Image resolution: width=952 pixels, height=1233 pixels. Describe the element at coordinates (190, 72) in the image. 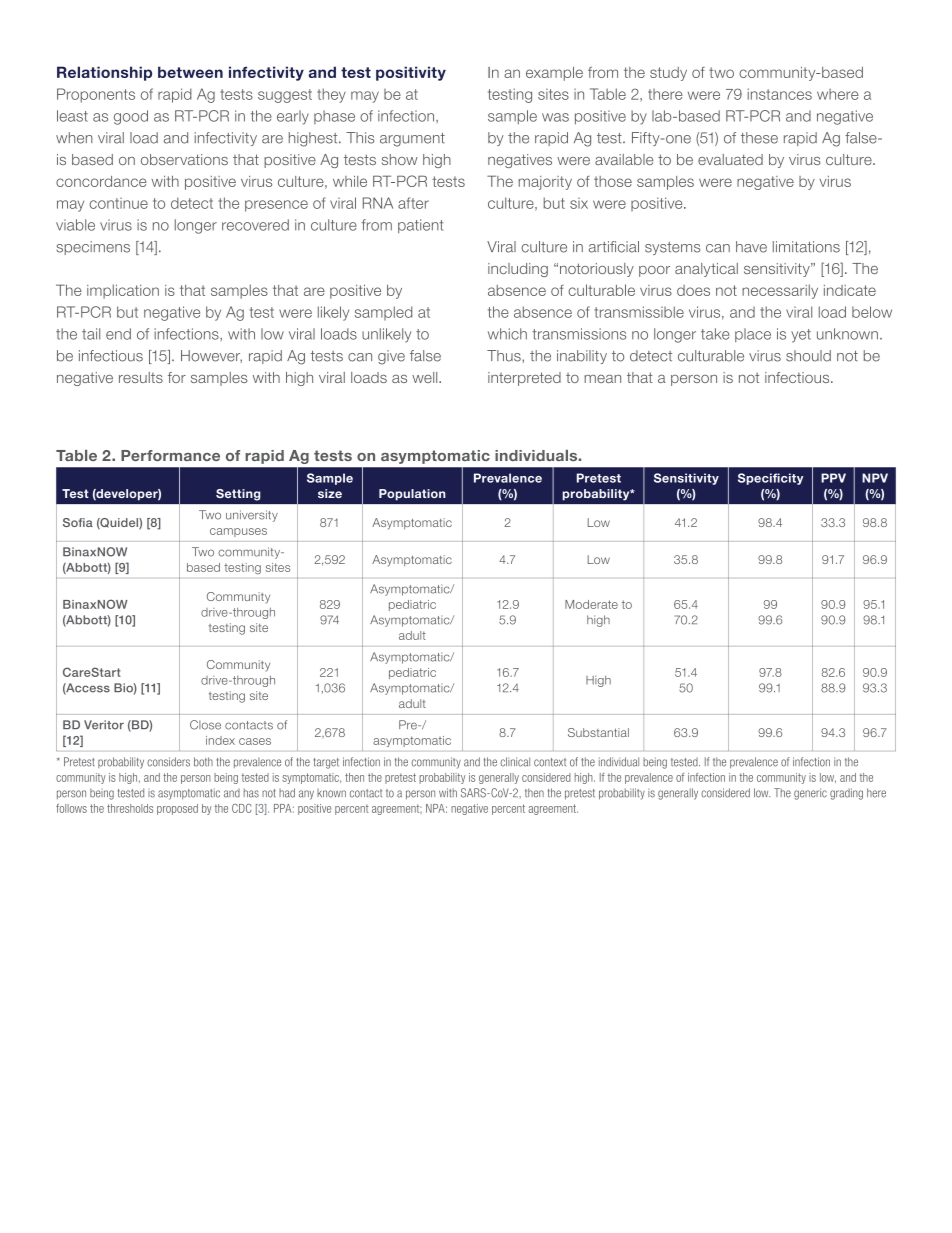

I see `between` at that location.
